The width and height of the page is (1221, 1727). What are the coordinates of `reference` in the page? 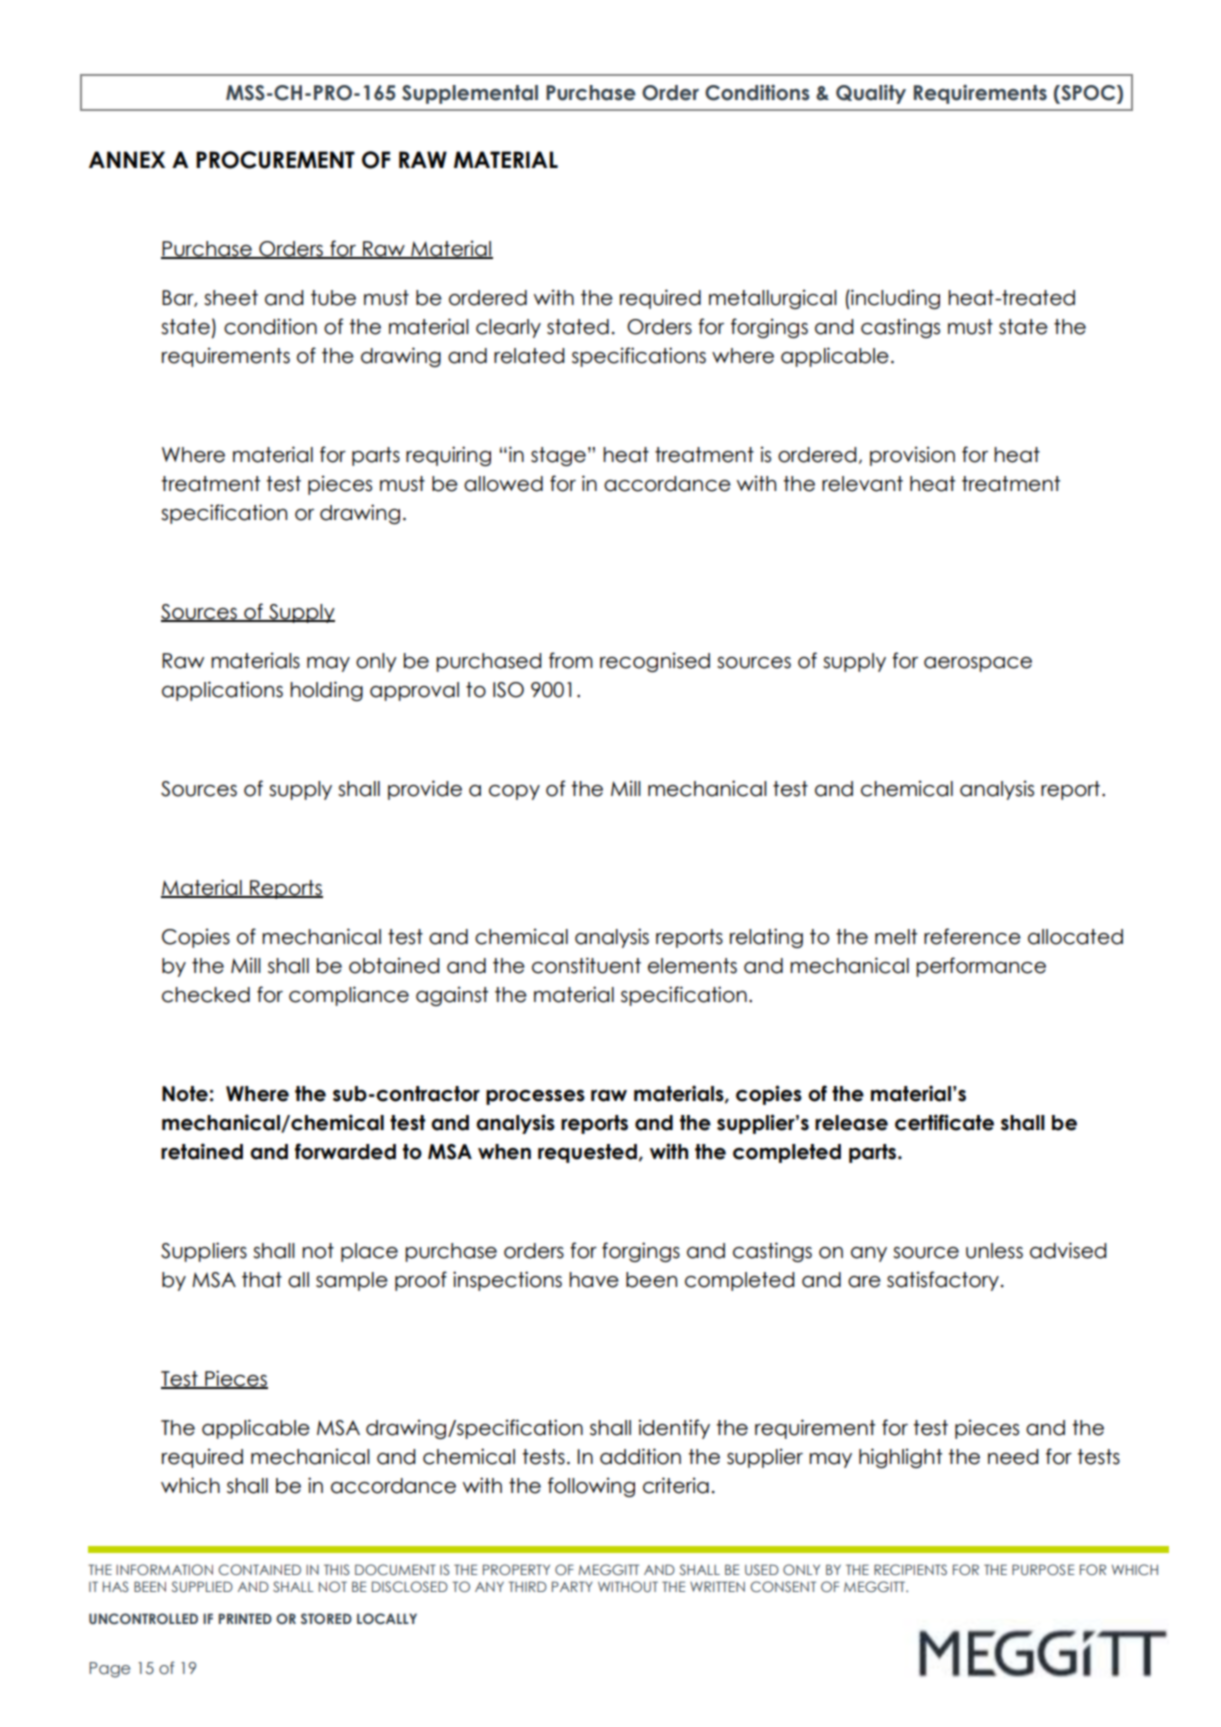 It's located at (972, 936).
